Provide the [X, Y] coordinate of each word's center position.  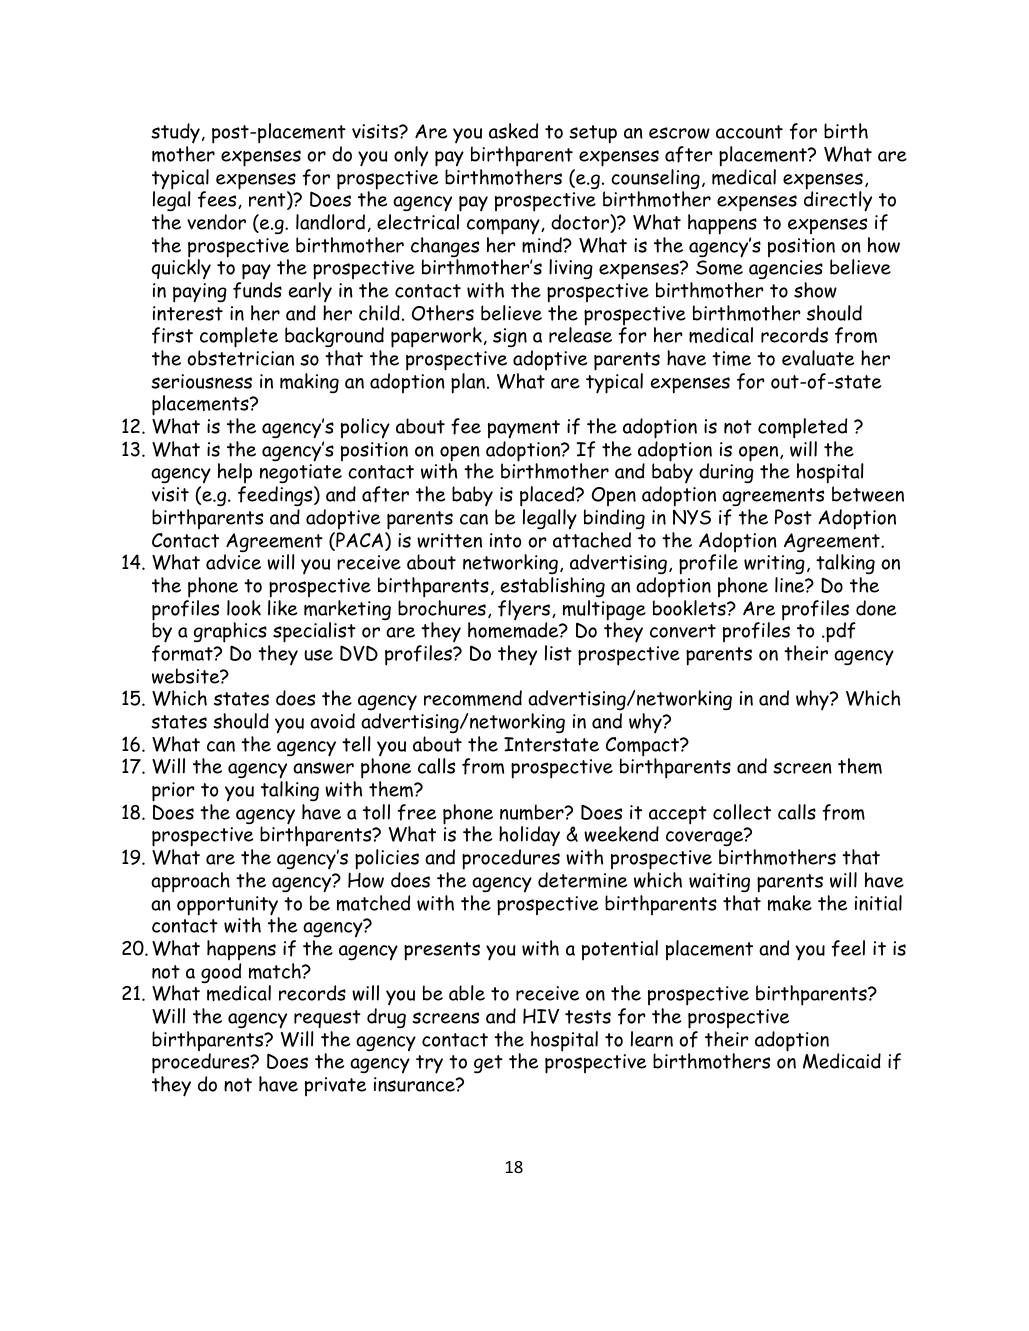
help [235, 475]
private [335, 1086]
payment [524, 429]
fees [218, 200]
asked [513, 131]
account [749, 132]
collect [742, 812]
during [726, 473]
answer [323, 768]
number [533, 812]
